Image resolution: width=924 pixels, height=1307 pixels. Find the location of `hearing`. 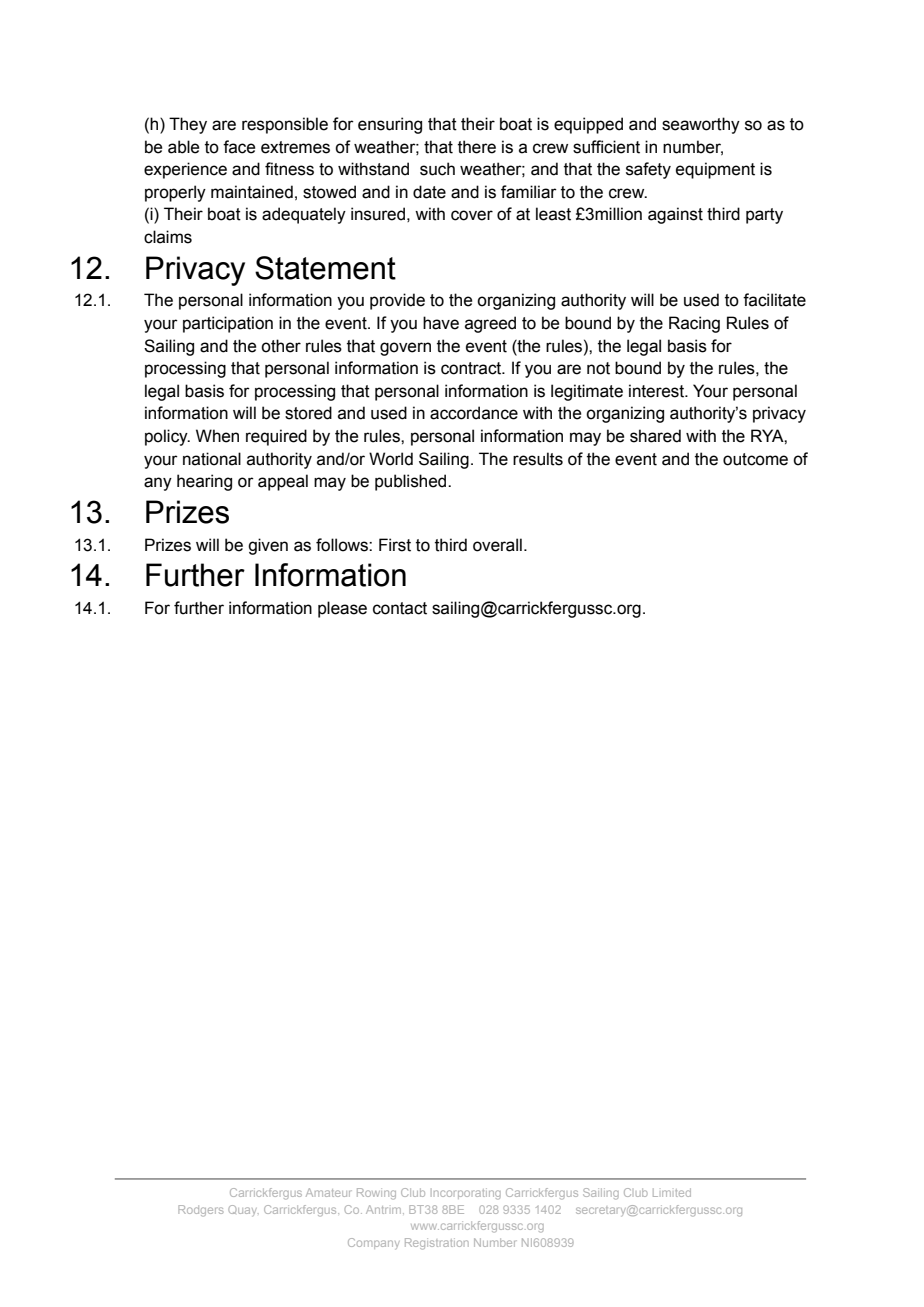

hearing is located at coordinates (204, 482).
